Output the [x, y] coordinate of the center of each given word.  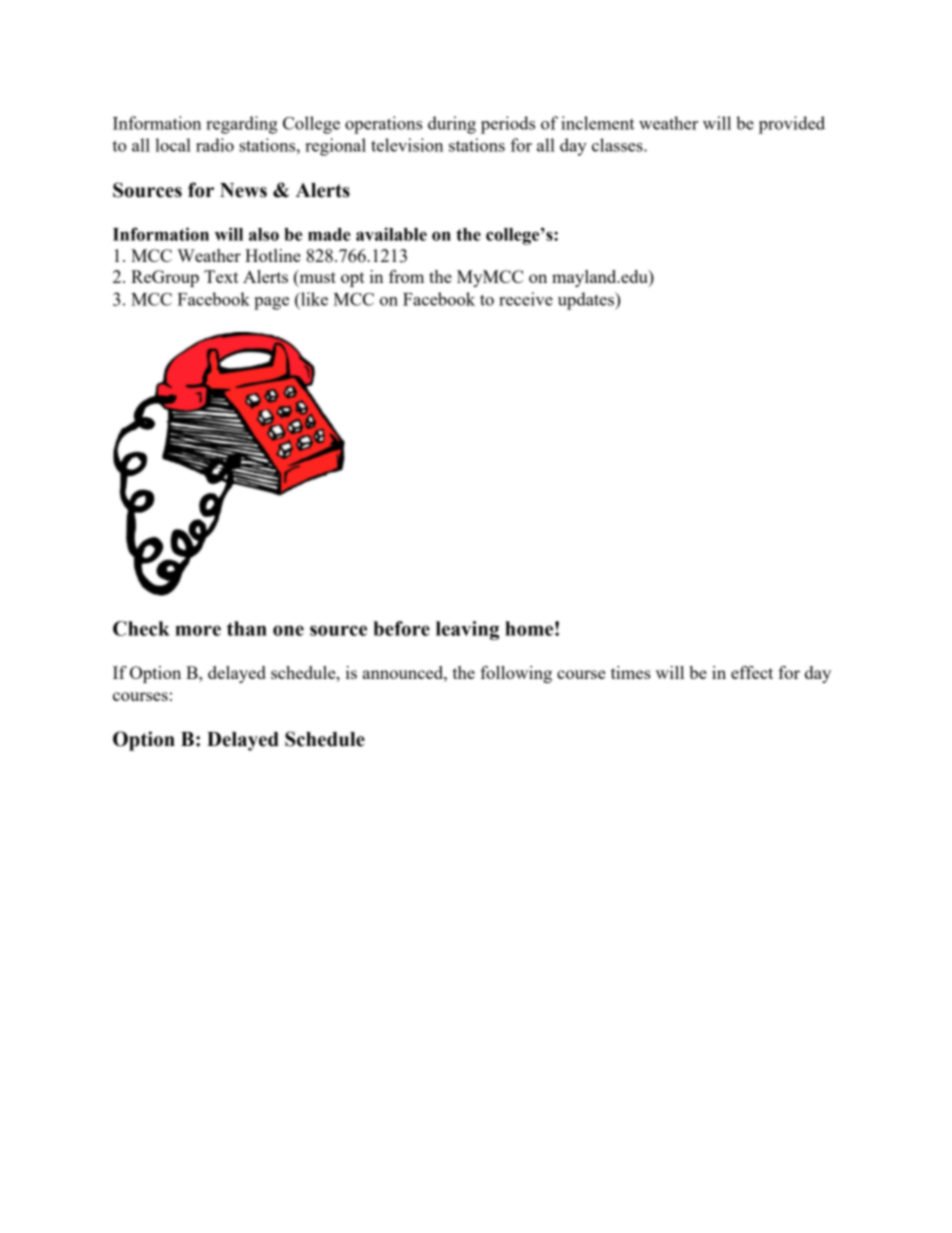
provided [792, 125]
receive [526, 299]
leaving [467, 630]
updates [587, 301]
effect [752, 672]
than [247, 628]
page [271, 303]
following [516, 674]
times [631, 672]
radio [215, 145]
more [198, 630]
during [452, 125]
